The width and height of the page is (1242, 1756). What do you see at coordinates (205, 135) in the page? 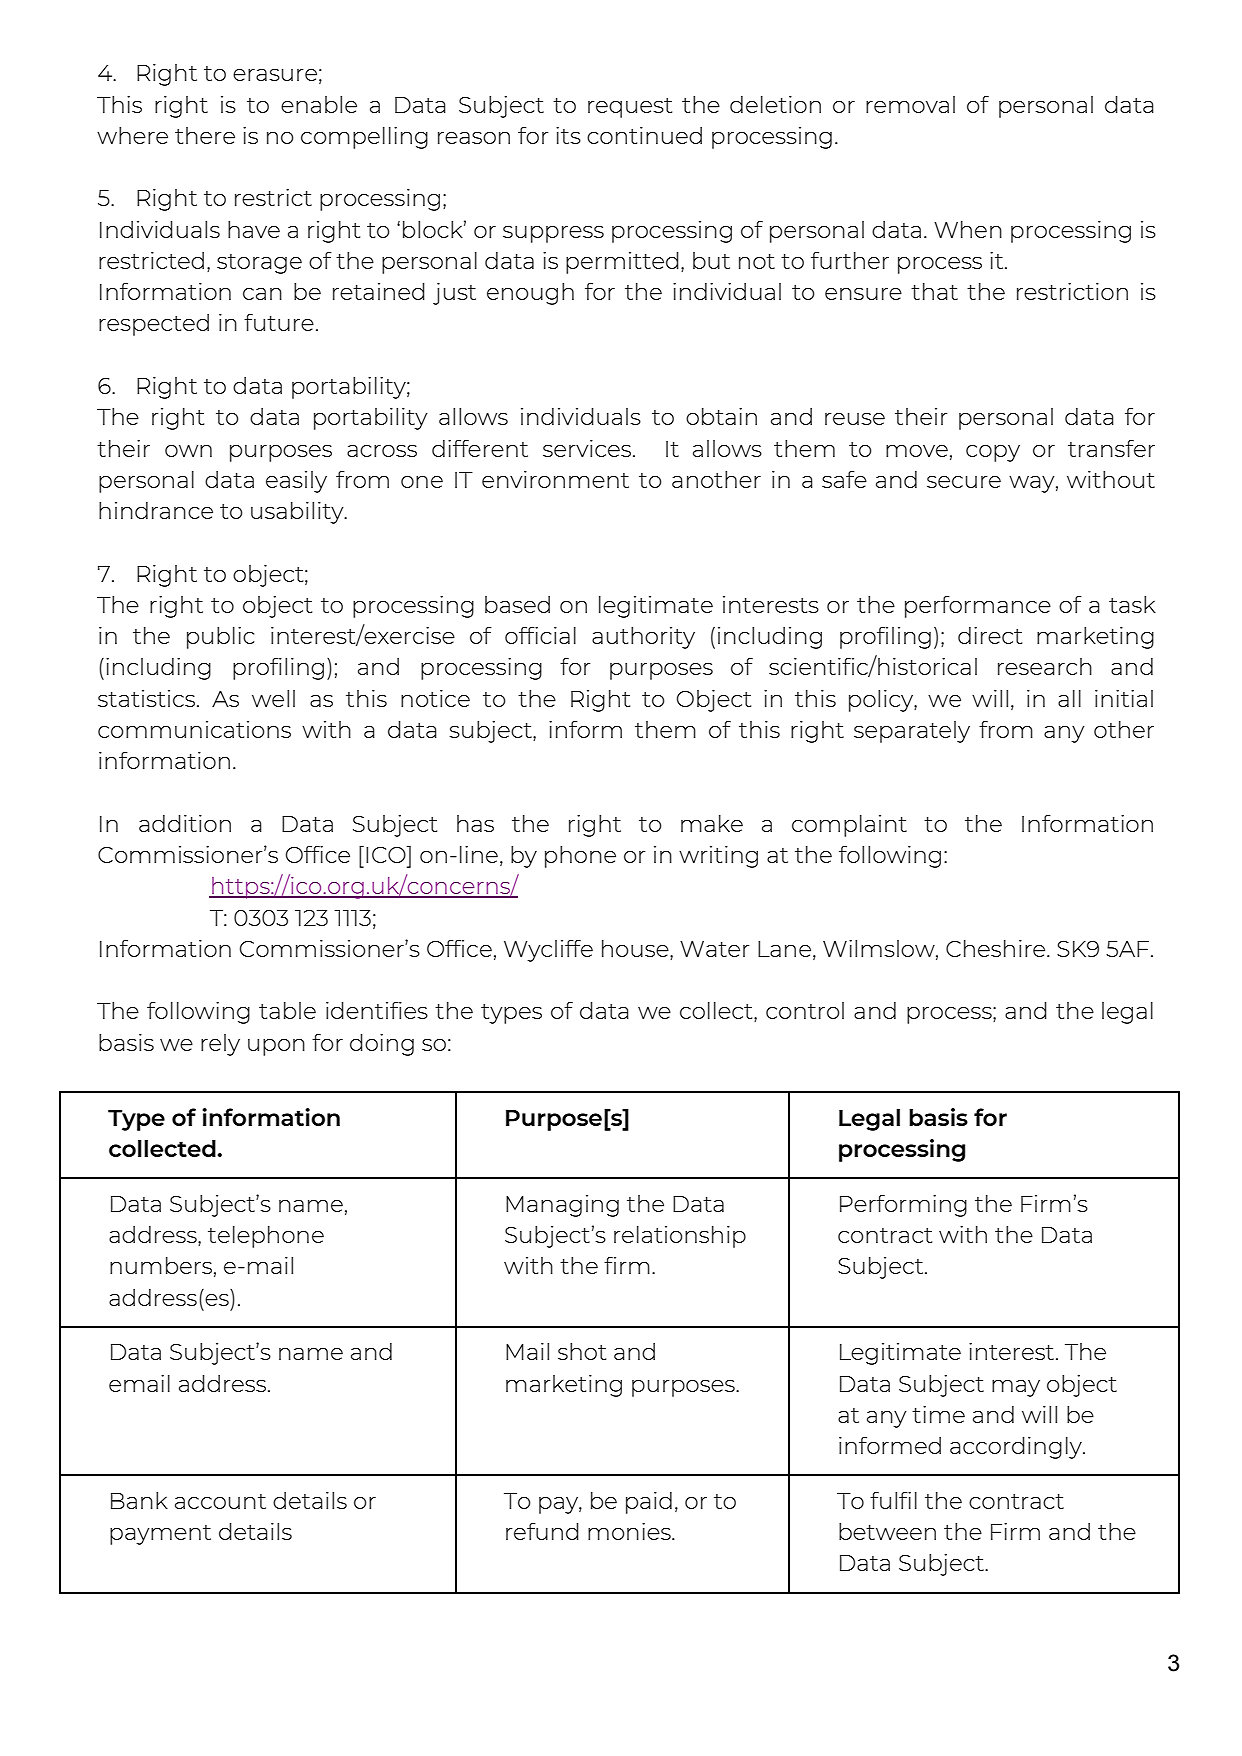
I see `there` at bounding box center [205, 135].
